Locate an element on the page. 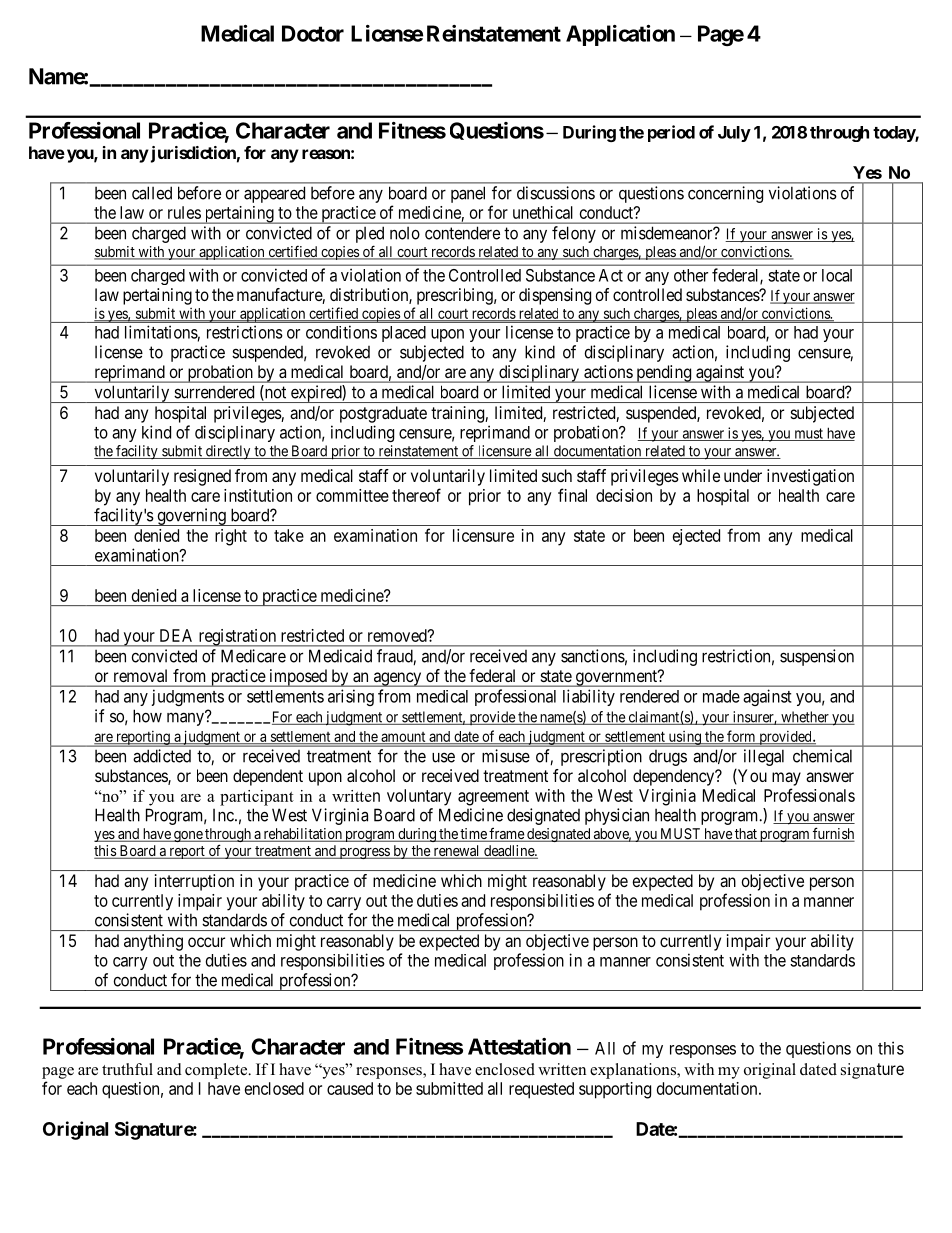  Doctor is located at coordinates (313, 33).
